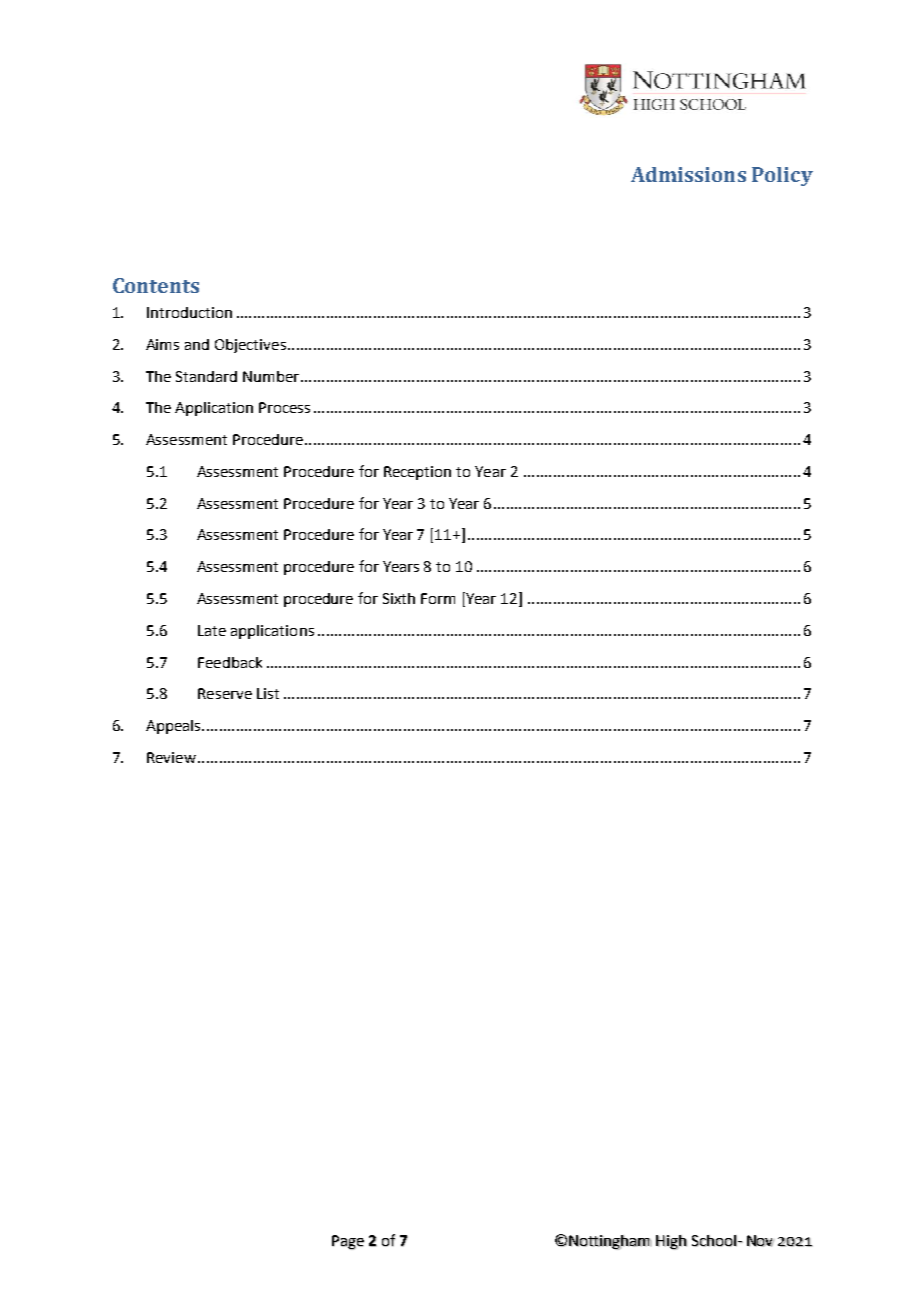 This page has width=924, height=1308. I want to click on High, so click(671, 1242).
